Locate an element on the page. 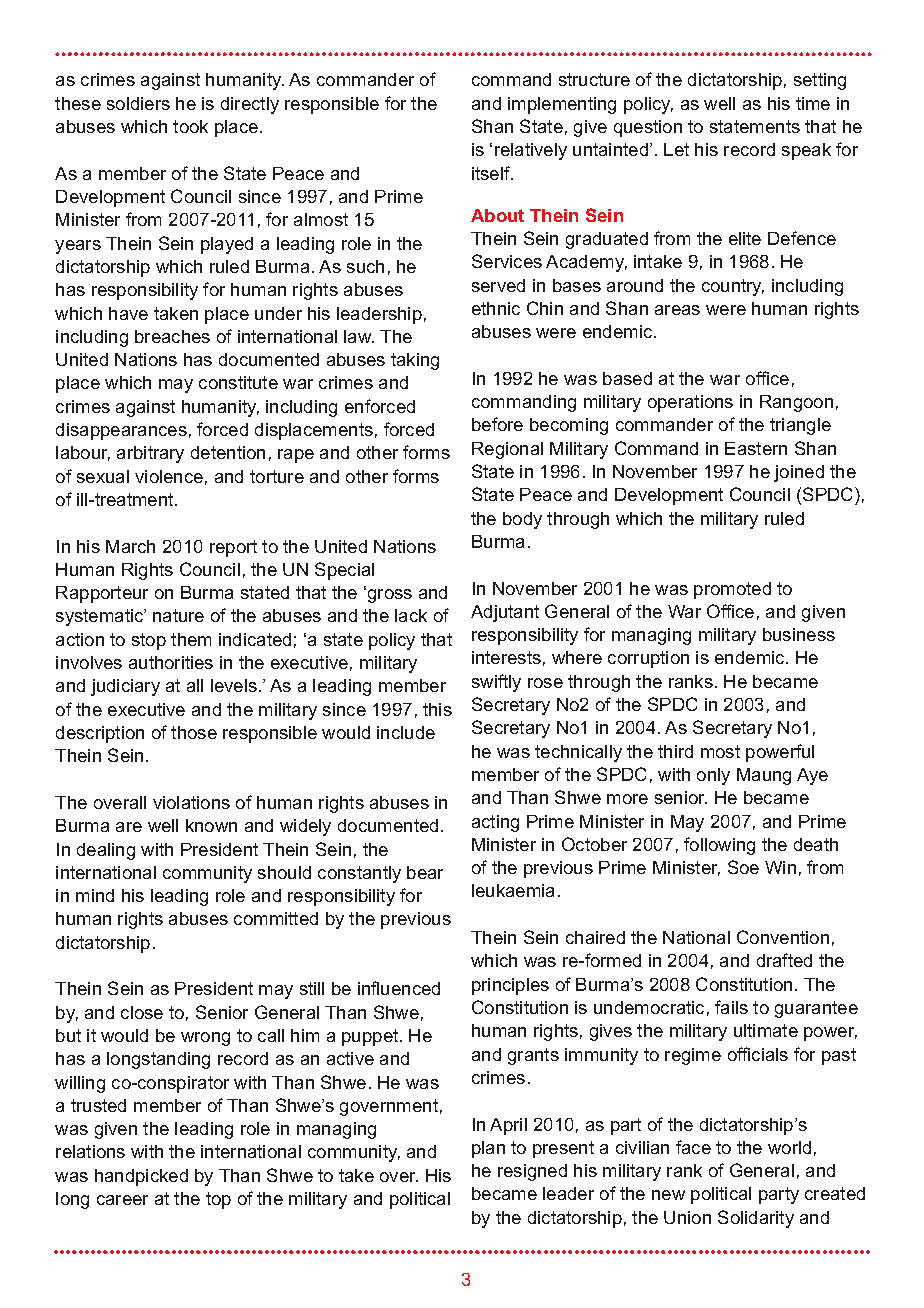 This image has height=1308, width=924. itself is located at coordinates (492, 173).
